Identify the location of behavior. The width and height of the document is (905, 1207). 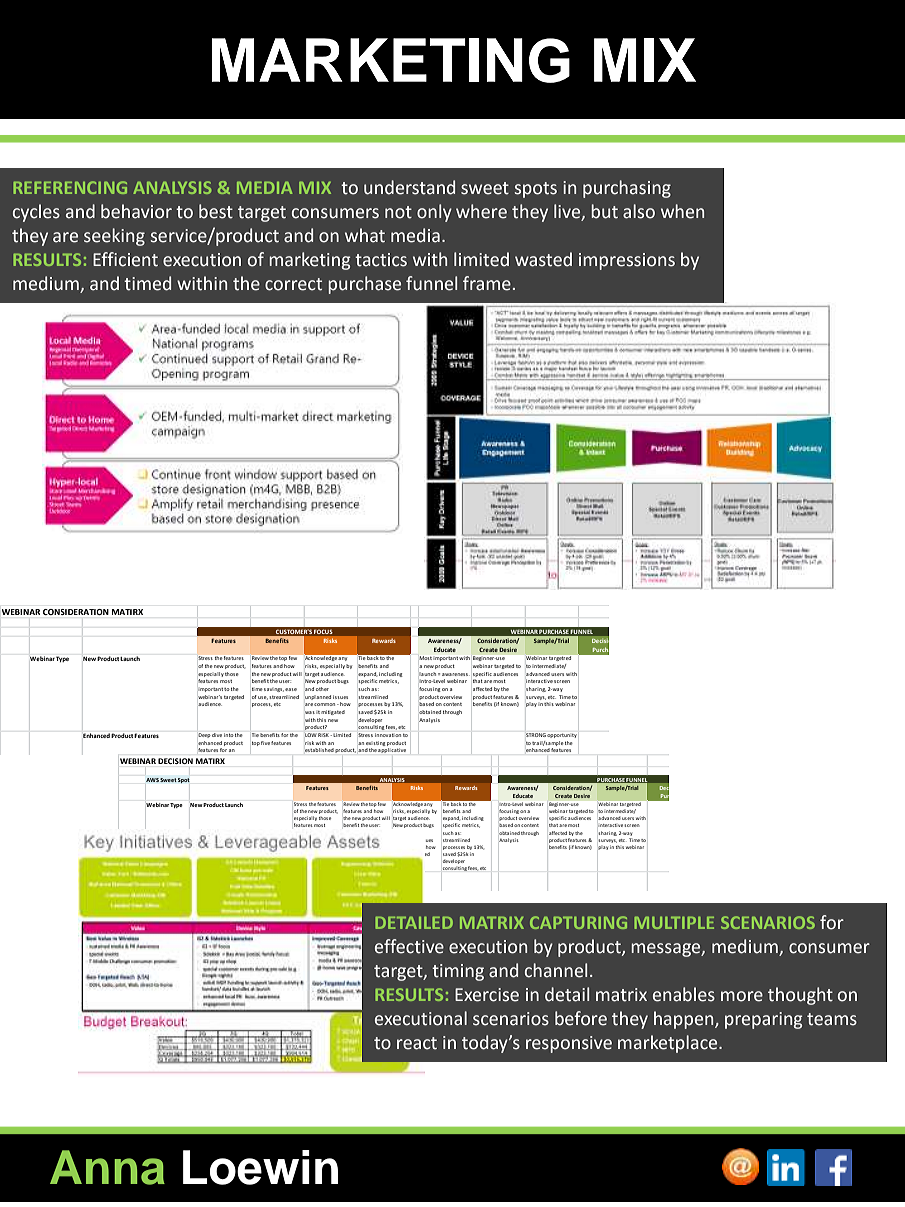
(136, 211).
